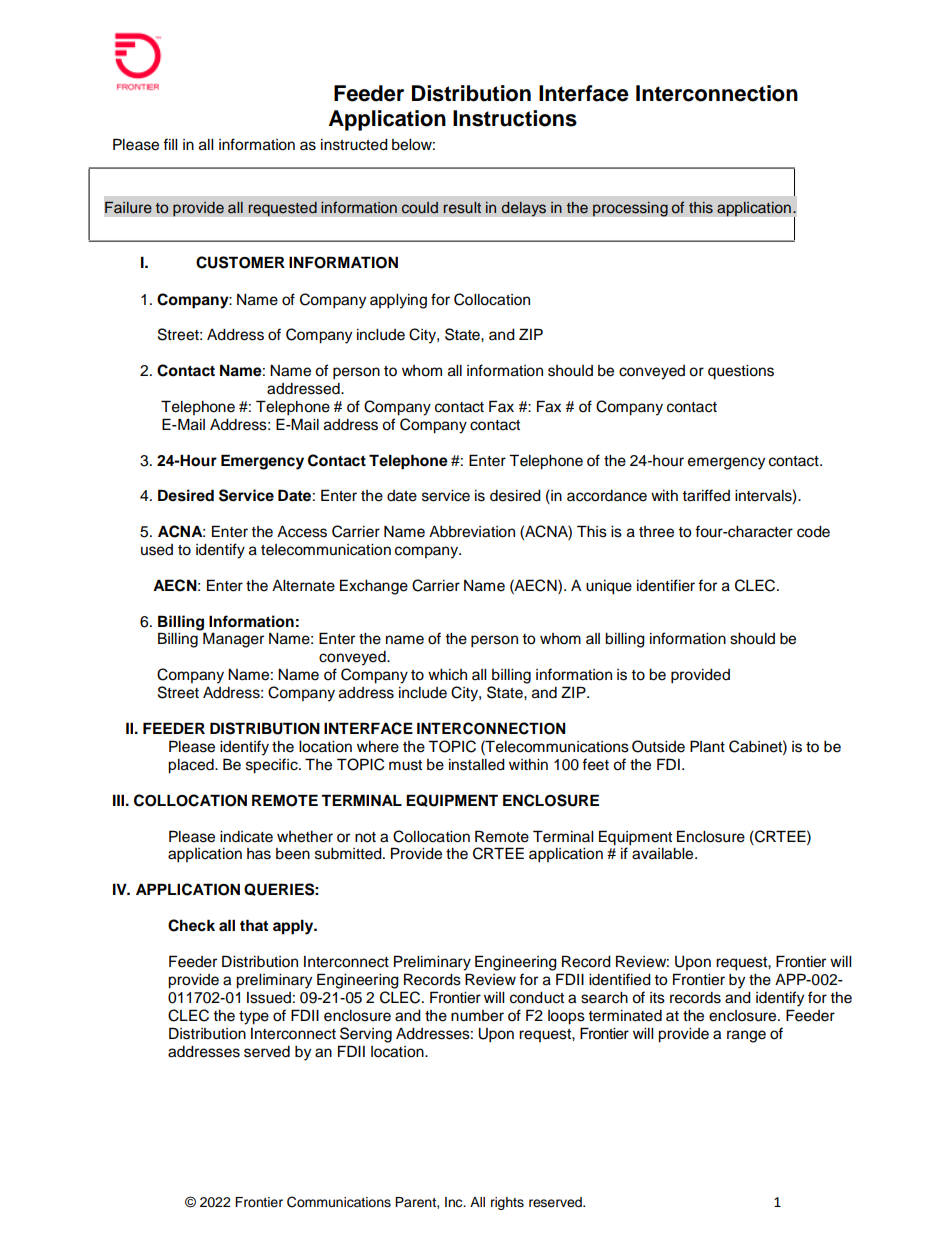  I want to click on type, so click(254, 1018).
